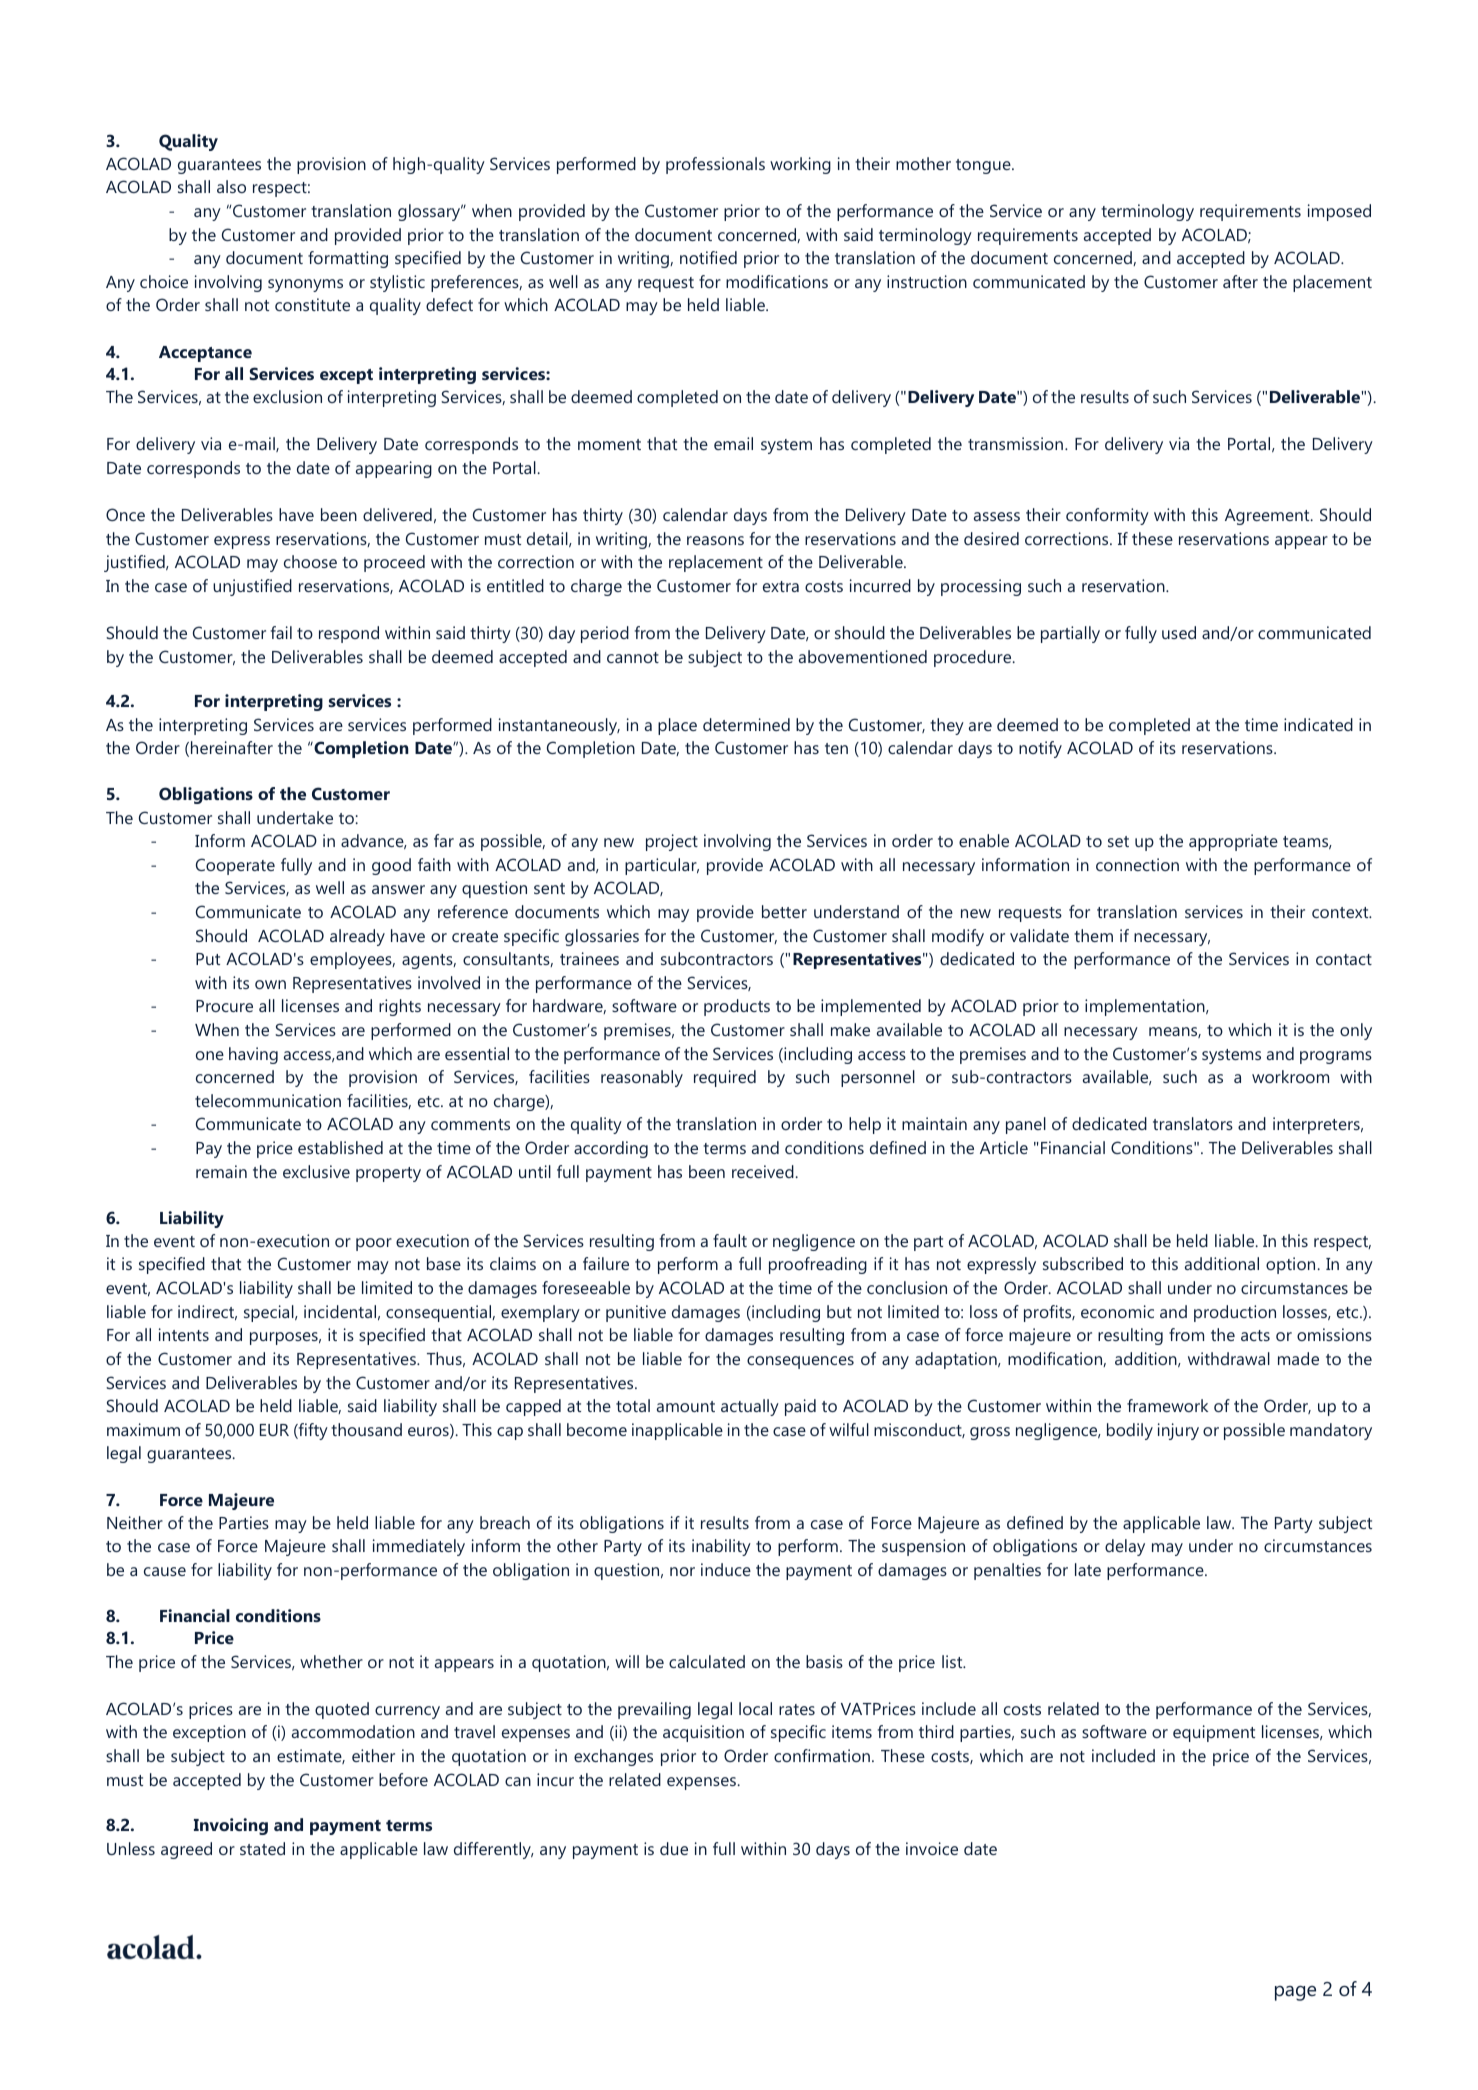  I want to click on own, so click(270, 984).
